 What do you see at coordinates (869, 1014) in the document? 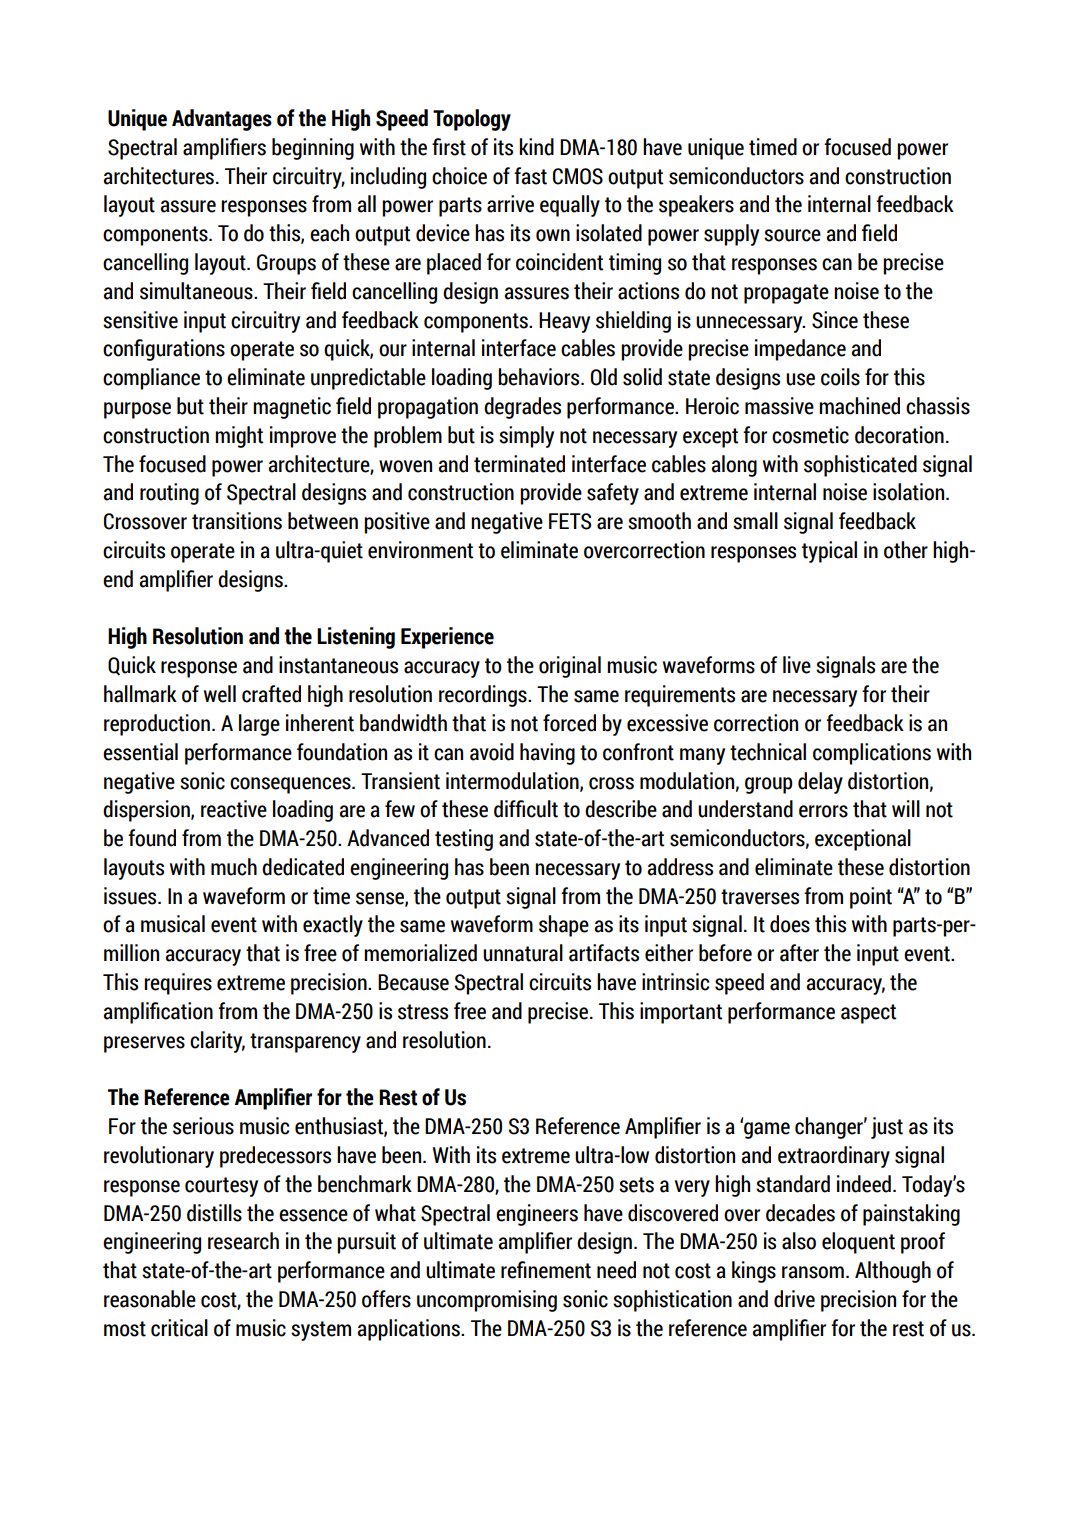
I see `aspect` at bounding box center [869, 1014].
